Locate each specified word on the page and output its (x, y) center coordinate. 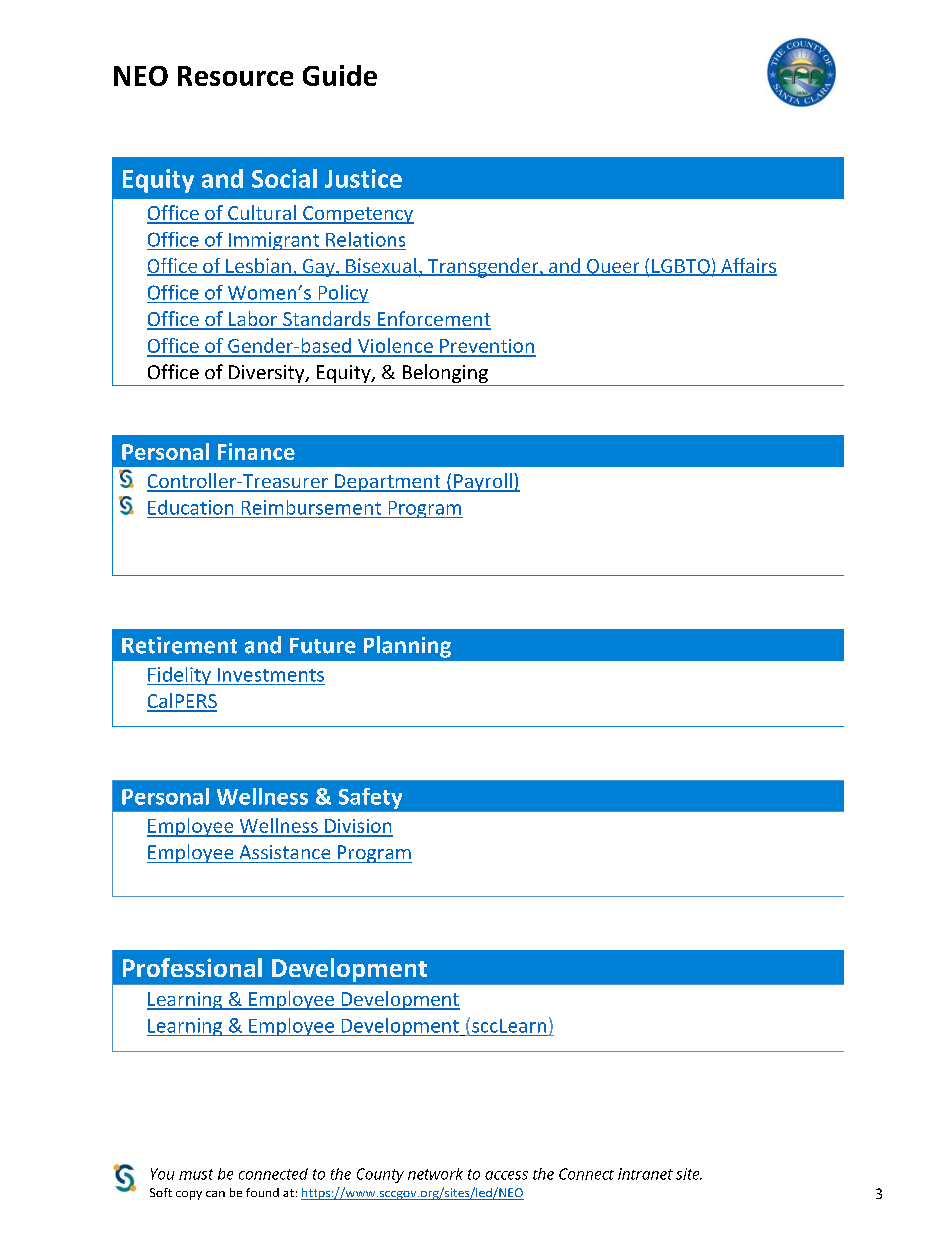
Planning (407, 647)
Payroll (483, 482)
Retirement (179, 645)
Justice (363, 178)
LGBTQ (680, 267)
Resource (235, 76)
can (215, 1194)
